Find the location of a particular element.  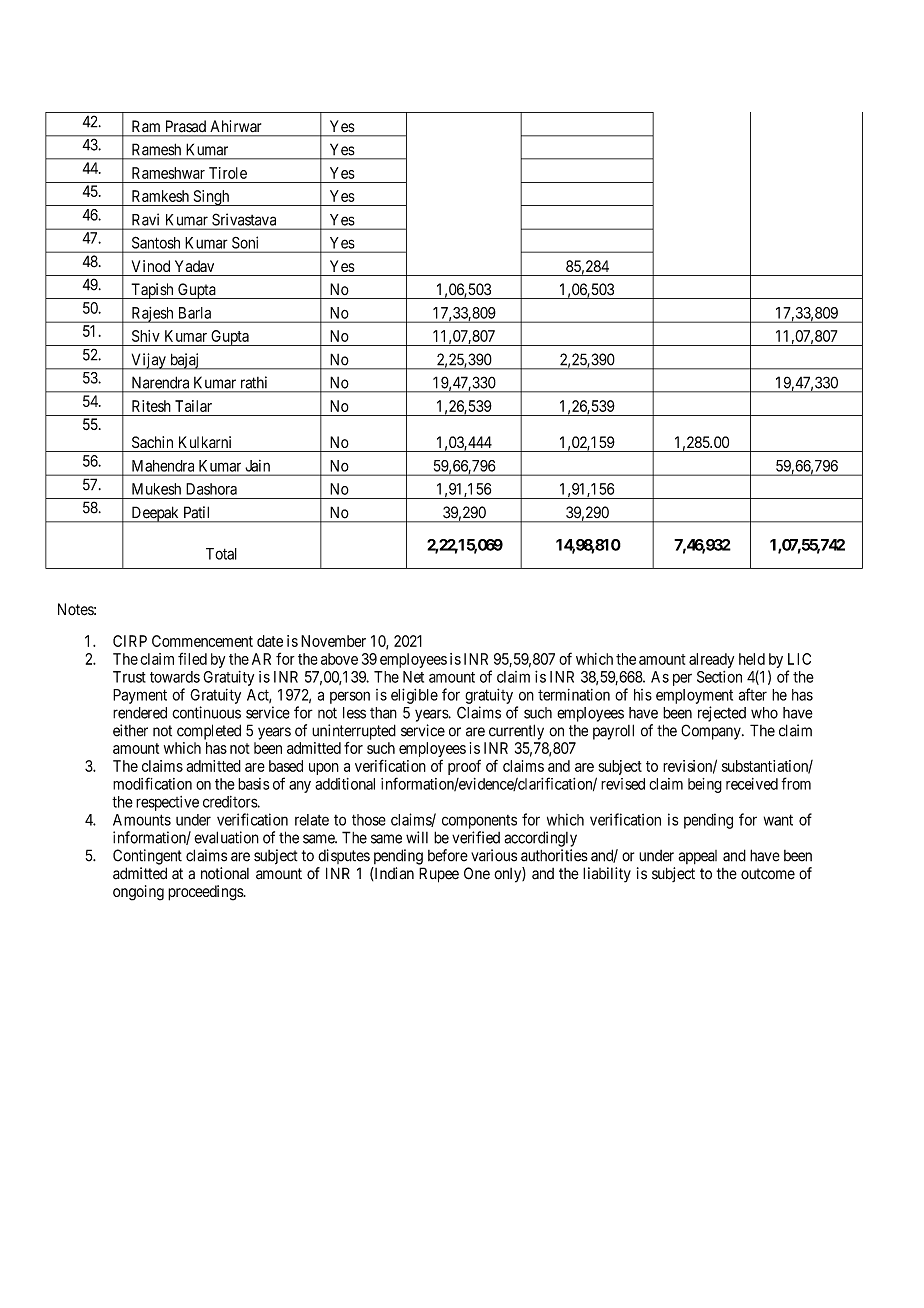

notional is located at coordinates (225, 873).
